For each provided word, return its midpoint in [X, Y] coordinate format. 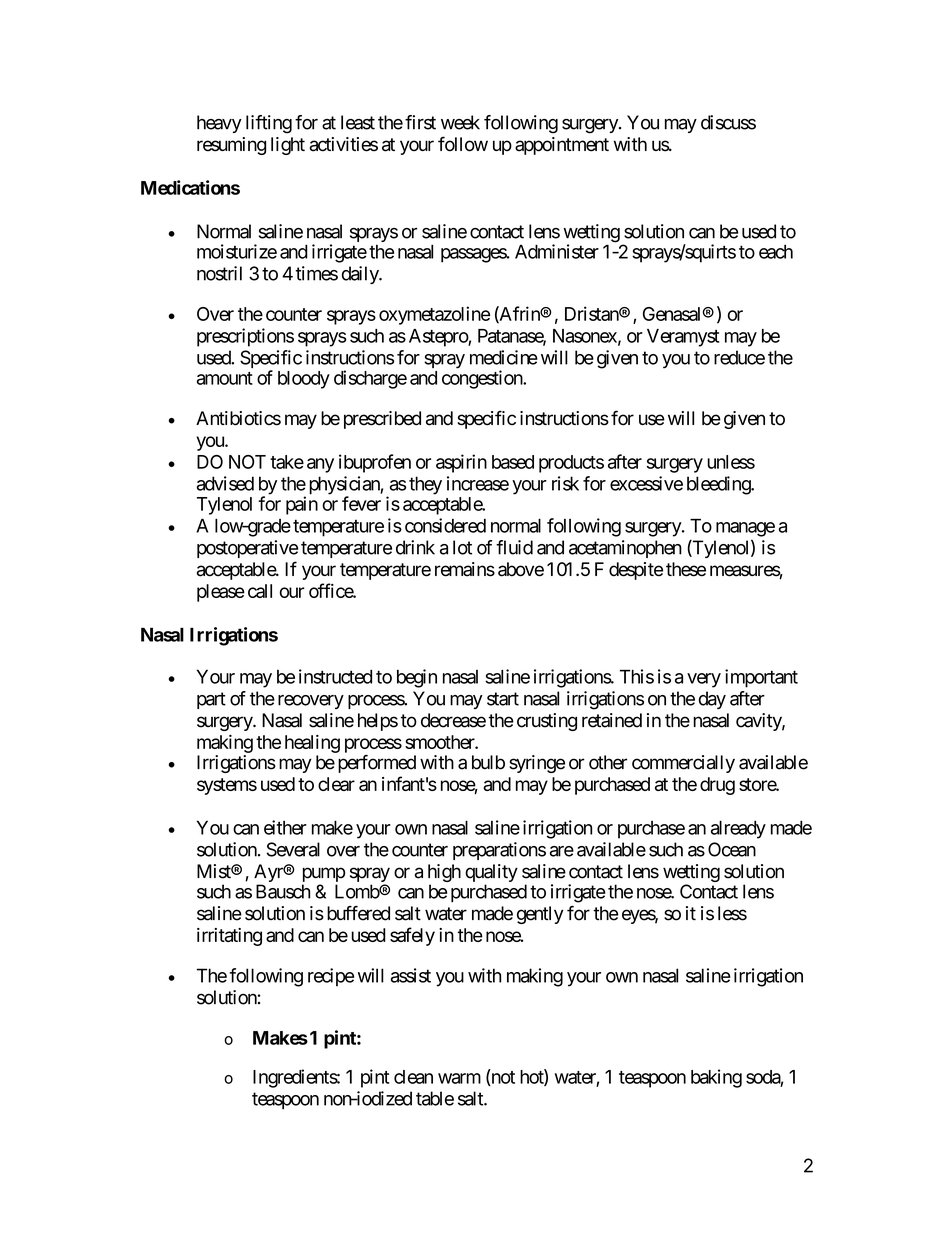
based [513, 462]
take [287, 462]
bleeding [719, 485]
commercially [683, 764]
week [460, 122]
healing [312, 744]
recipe [331, 977]
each [776, 252]
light [288, 146]
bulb [488, 762]
